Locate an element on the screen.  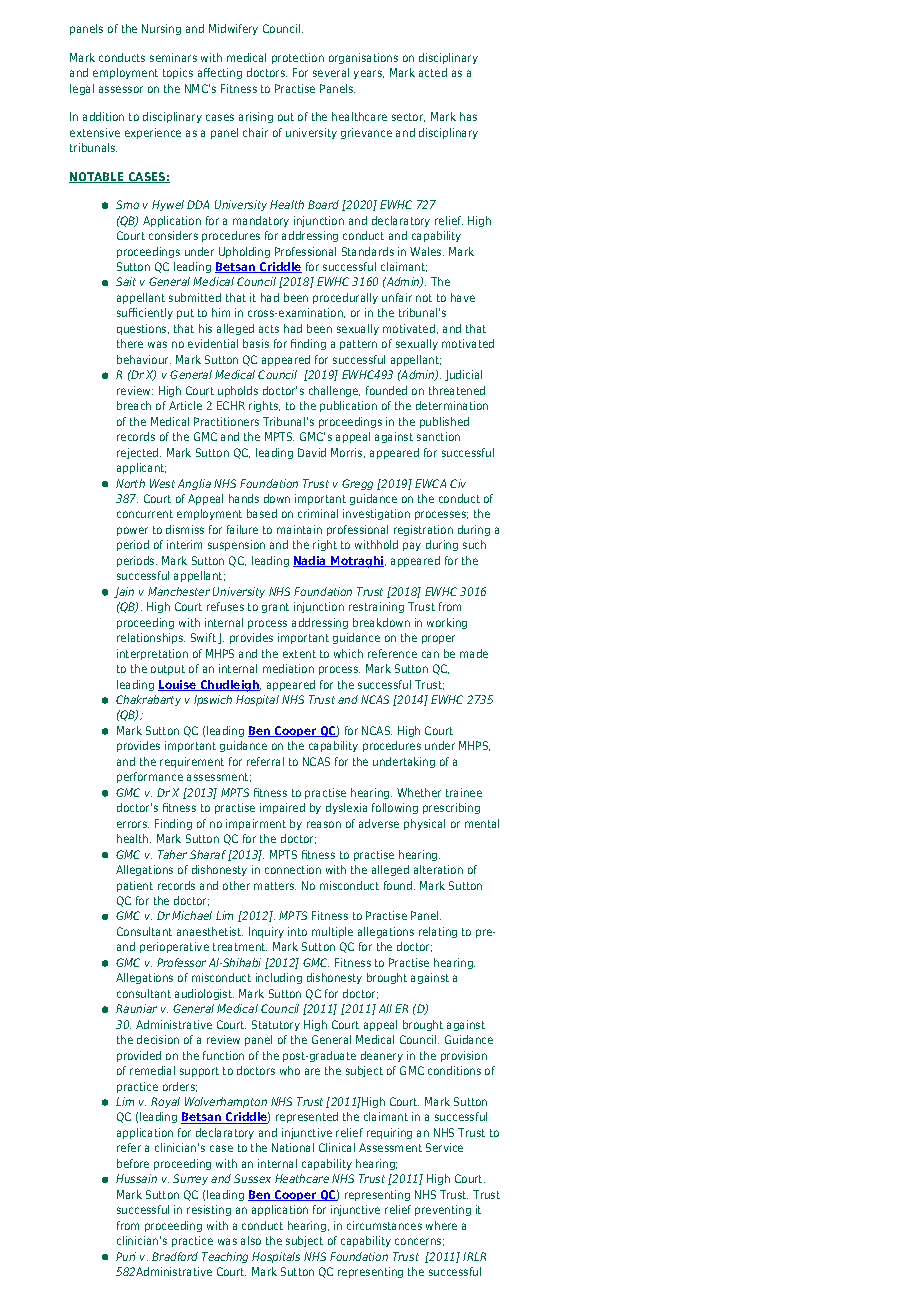
Inquiry is located at coordinates (266, 932).
